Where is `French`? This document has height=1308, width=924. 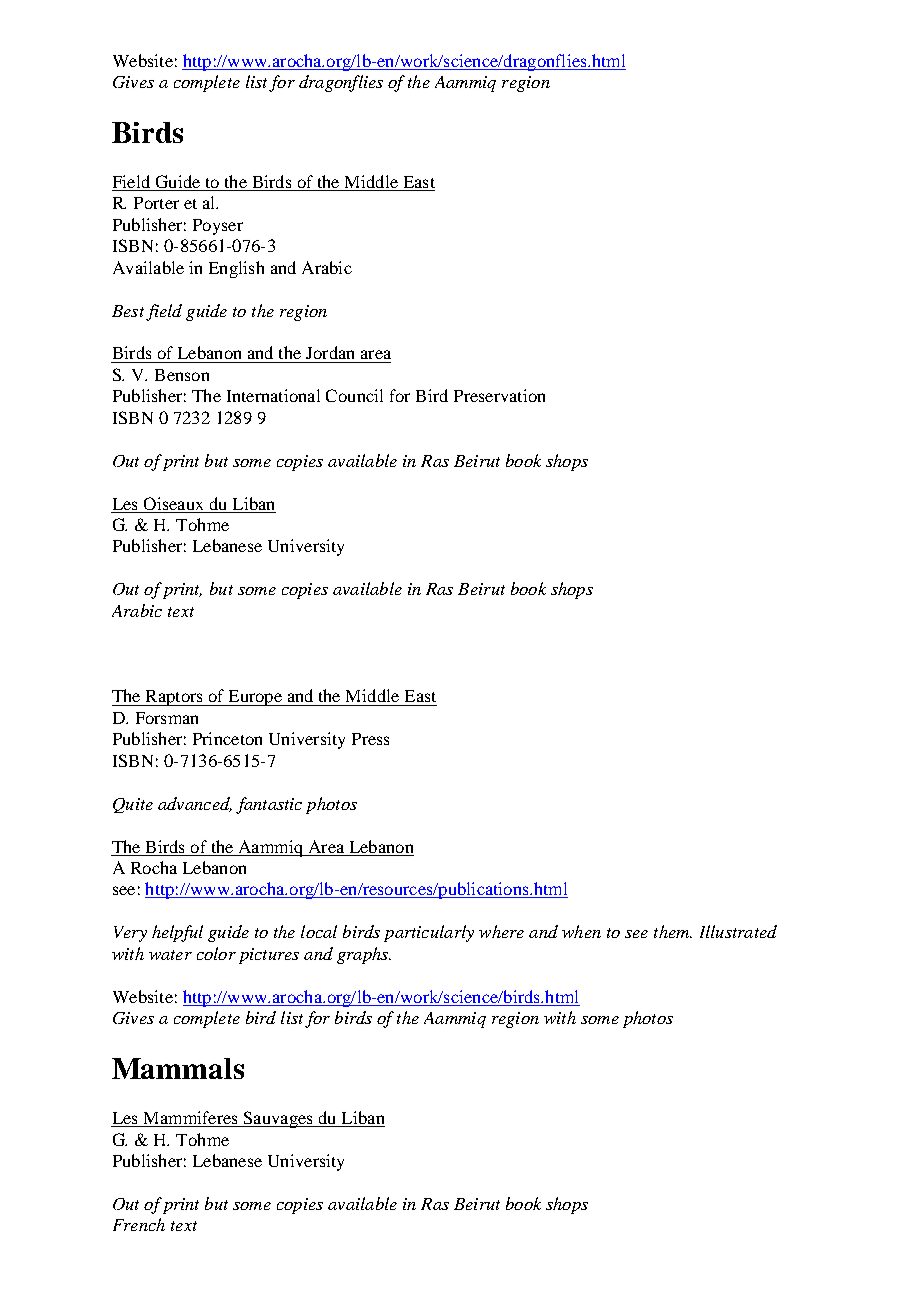 French is located at coordinates (139, 1224).
